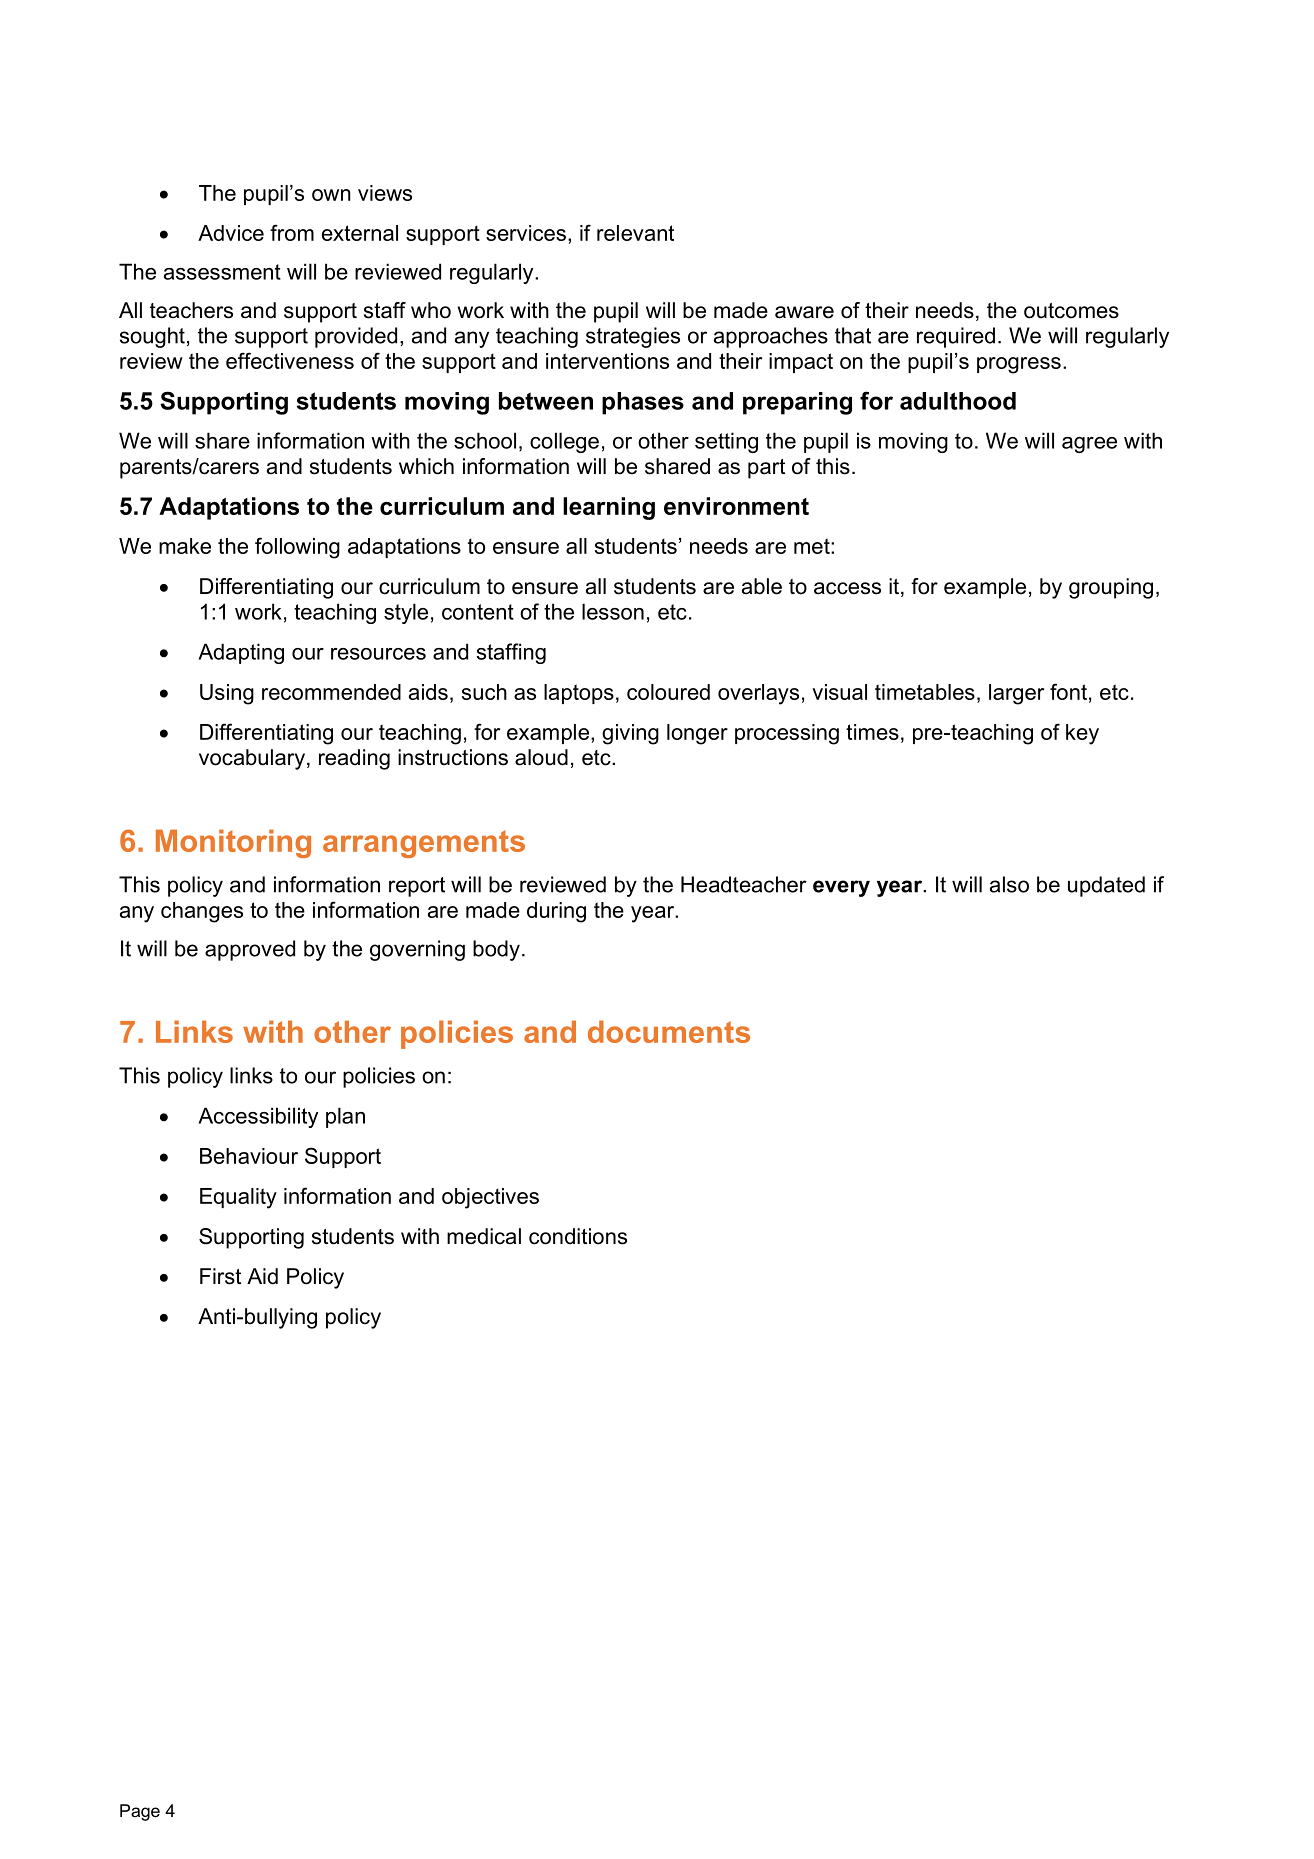 This document has width=1314, height=1859. I want to click on Page, so click(140, 1812).
